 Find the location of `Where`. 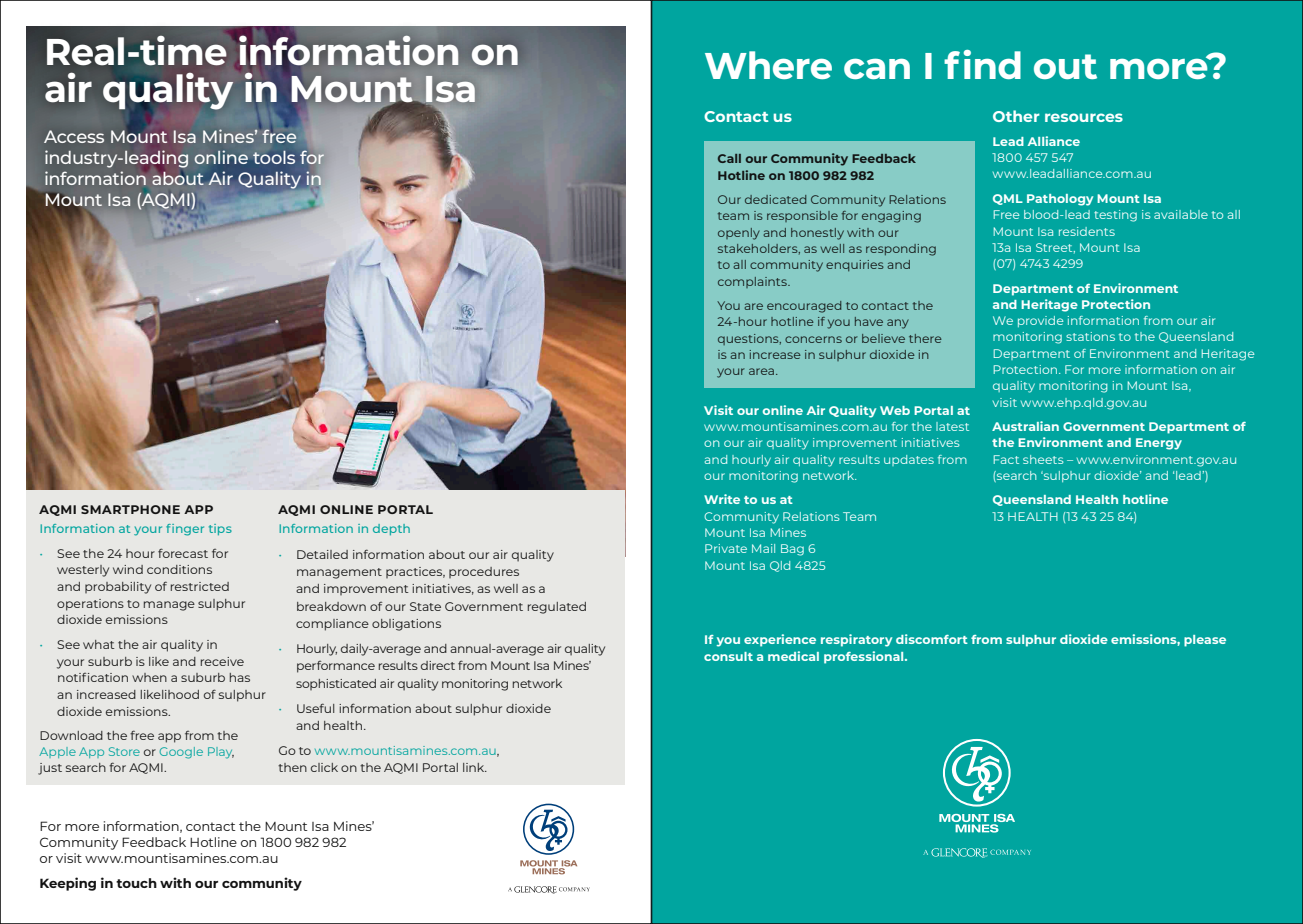

Where is located at coordinates (768, 65).
